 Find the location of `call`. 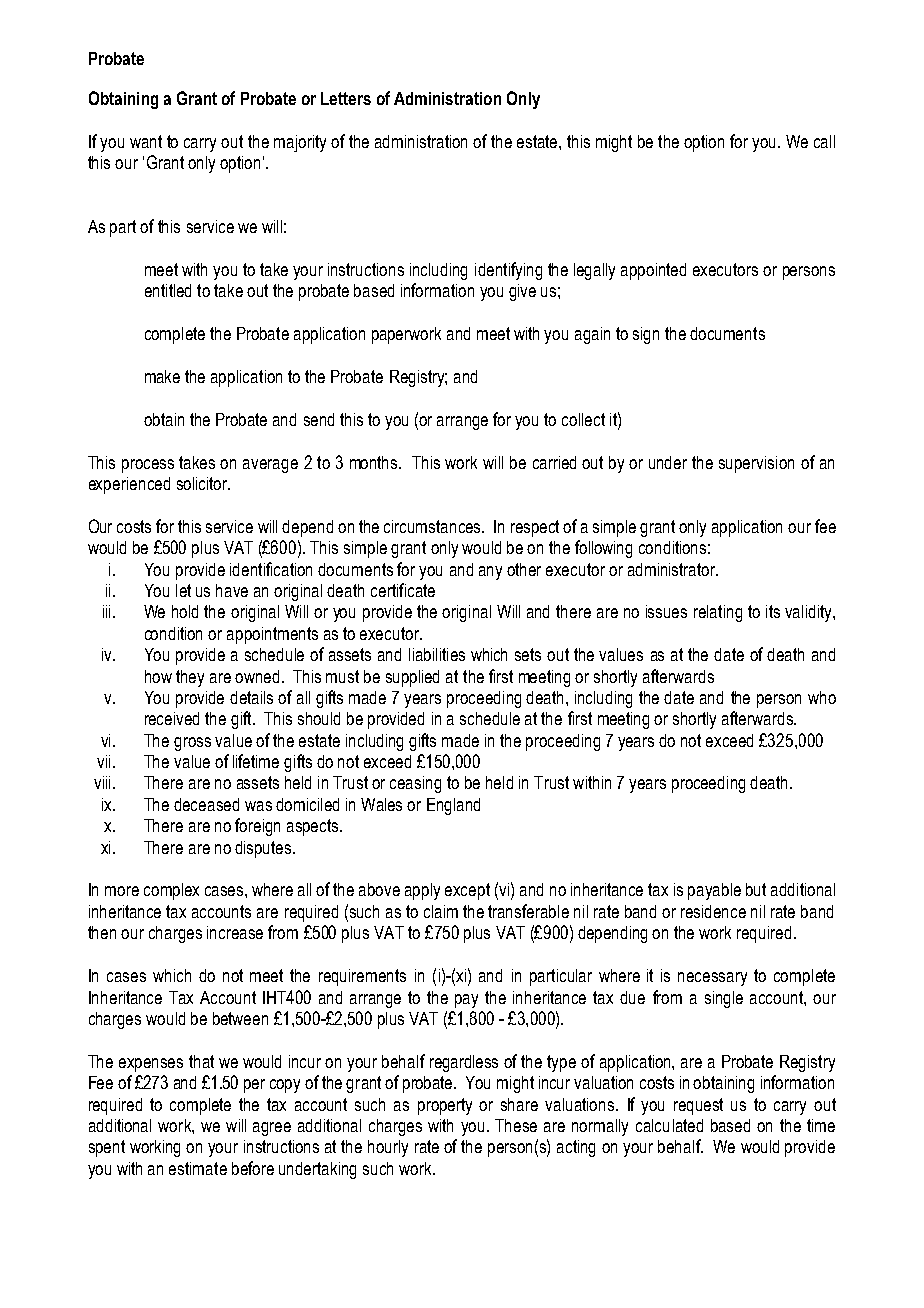

call is located at coordinates (824, 141).
